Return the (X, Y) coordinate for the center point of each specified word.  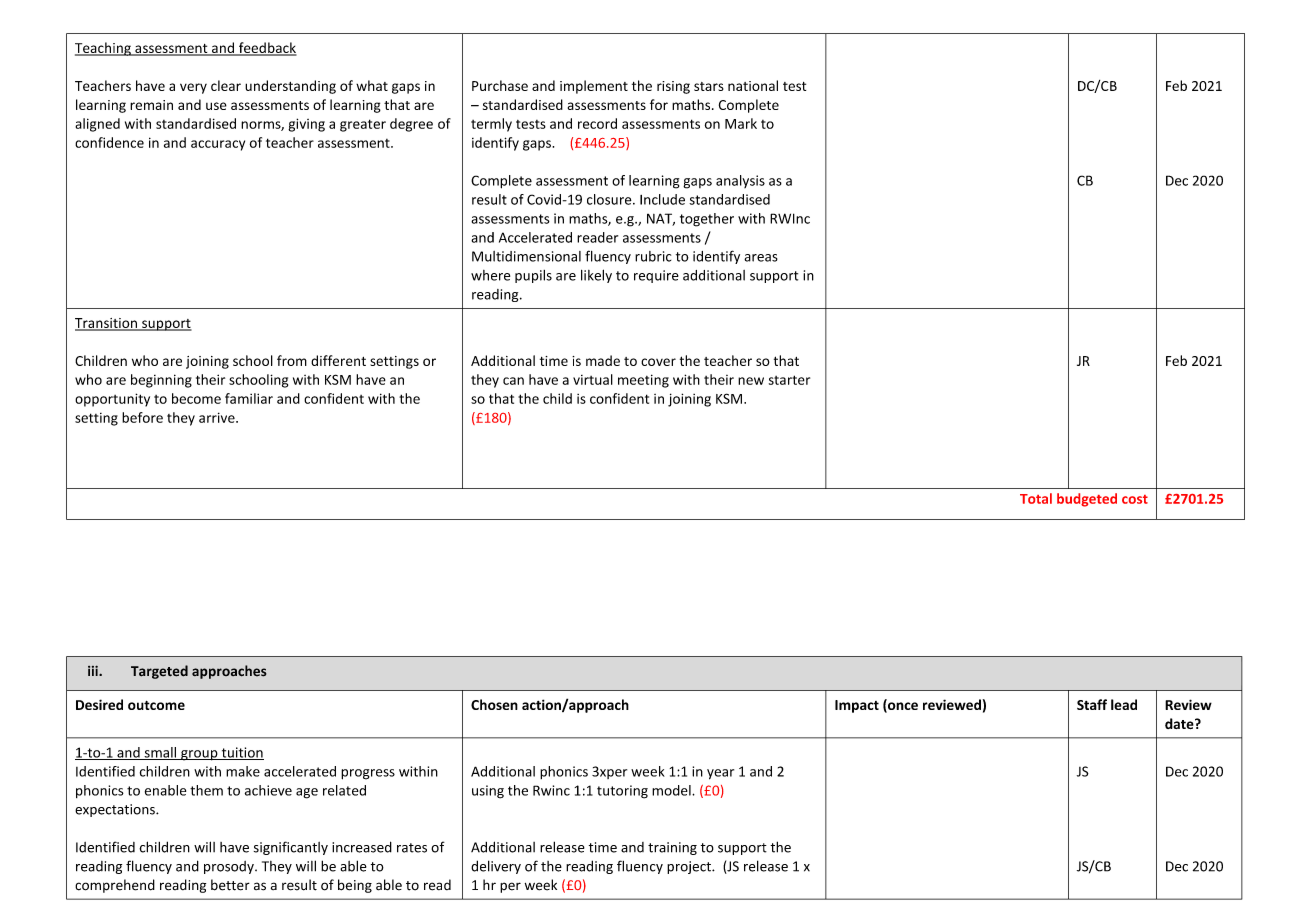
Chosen (494, 704)
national (753, 85)
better (230, 885)
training (672, 848)
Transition (107, 324)
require (656, 276)
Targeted (159, 672)
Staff (1092, 704)
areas (761, 258)
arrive (218, 417)
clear (226, 85)
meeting (643, 381)
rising (673, 87)
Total (1036, 498)
